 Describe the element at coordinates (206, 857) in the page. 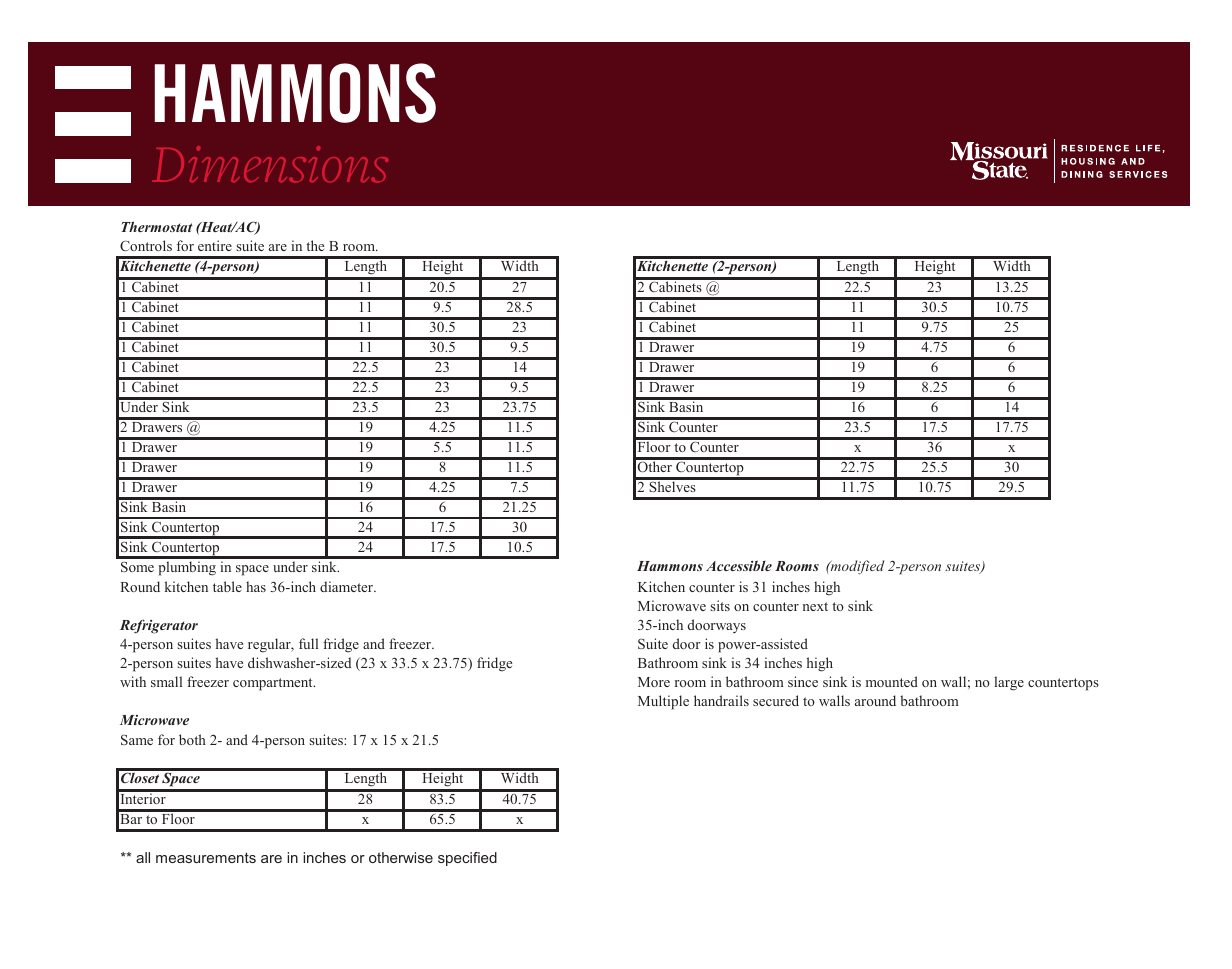

I see `measurements` at that location.
